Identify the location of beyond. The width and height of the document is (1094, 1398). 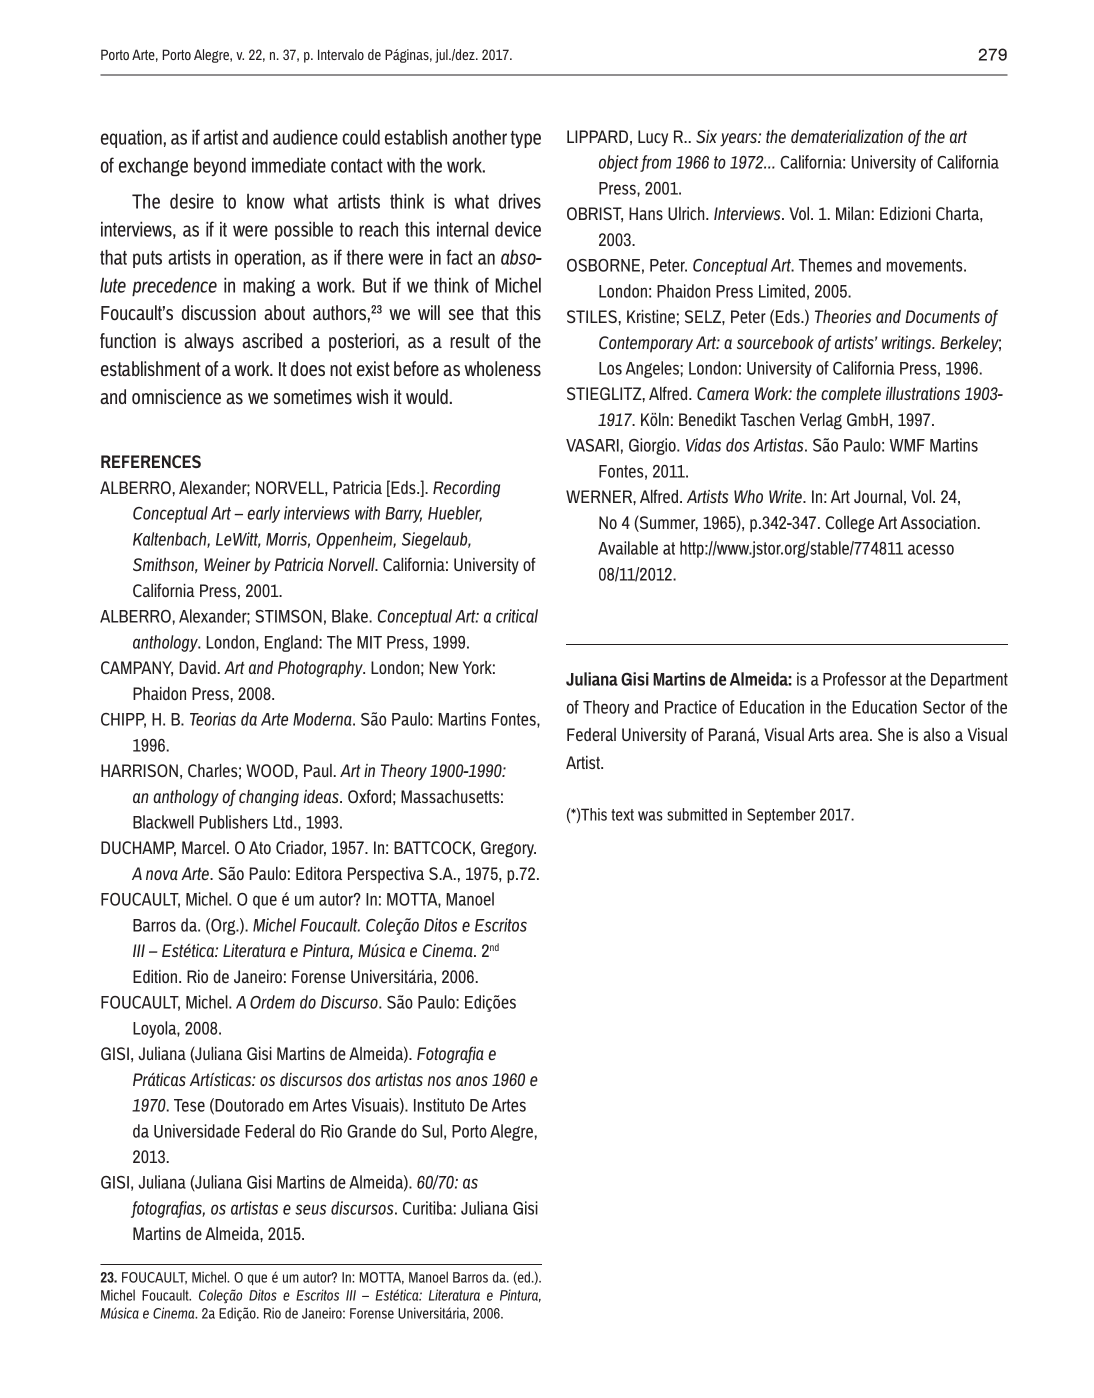
(220, 166).
